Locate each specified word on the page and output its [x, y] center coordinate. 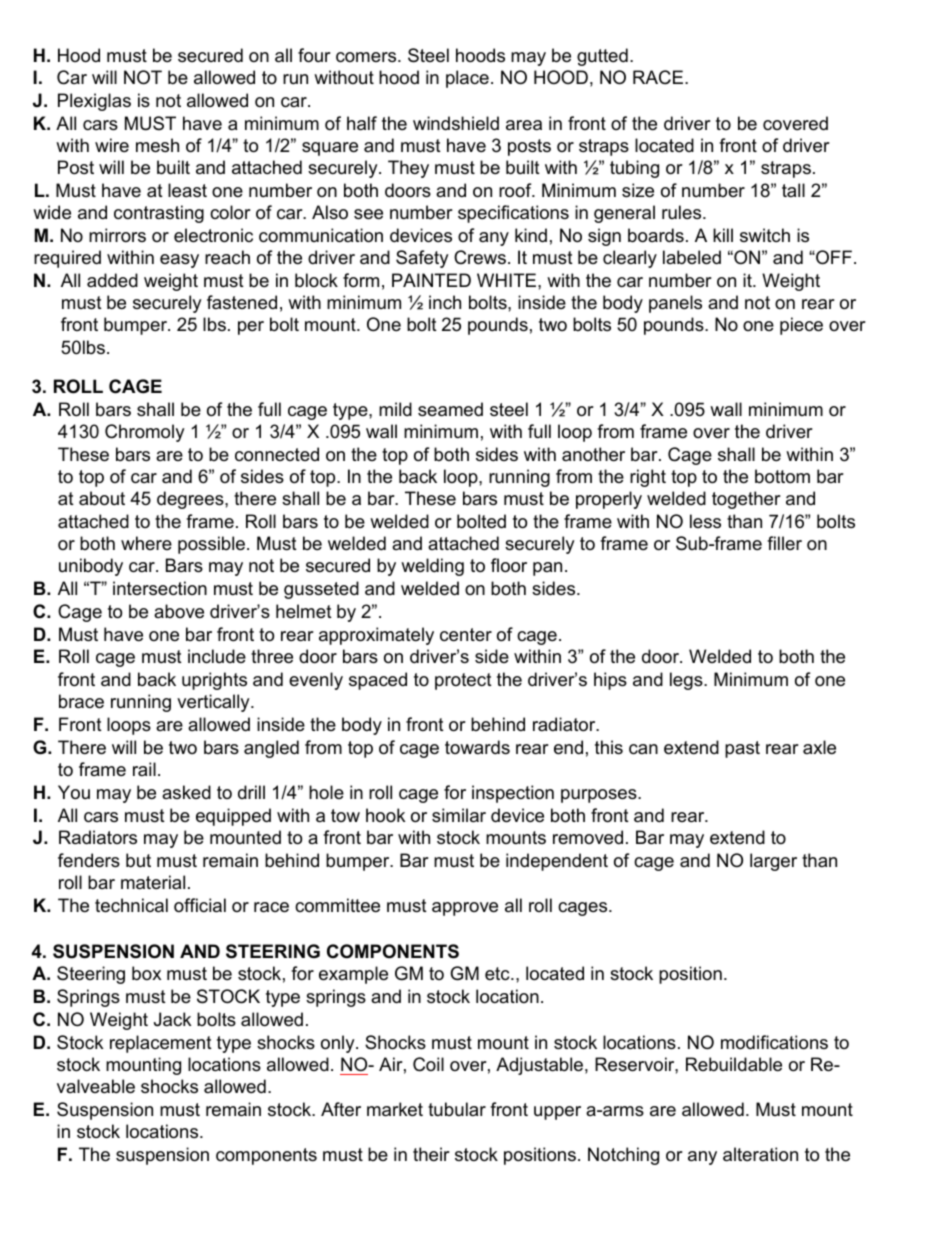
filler [784, 543]
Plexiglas [94, 102]
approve [465, 909]
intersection [160, 588]
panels [675, 304]
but [138, 860]
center [466, 635]
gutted [602, 57]
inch [445, 302]
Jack [172, 1019]
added [112, 280]
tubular [457, 1109]
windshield [456, 123]
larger [773, 862]
